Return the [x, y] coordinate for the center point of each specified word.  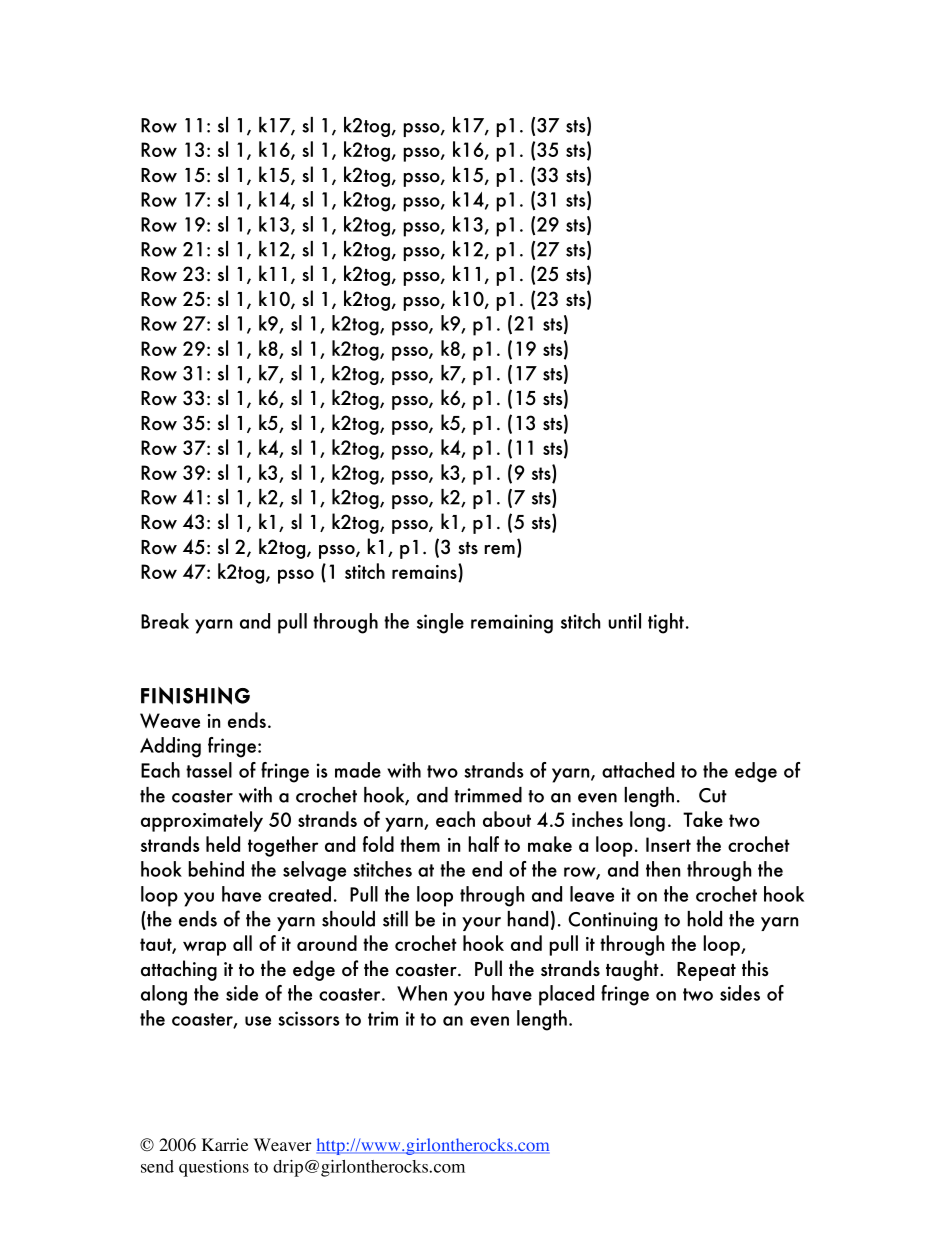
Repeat [706, 971]
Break [165, 621]
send [157, 1166]
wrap [204, 948]
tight [666, 623]
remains [425, 571]
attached [638, 770]
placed [566, 995]
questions [214, 1168]
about [507, 819]
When [422, 993]
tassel [209, 770]
